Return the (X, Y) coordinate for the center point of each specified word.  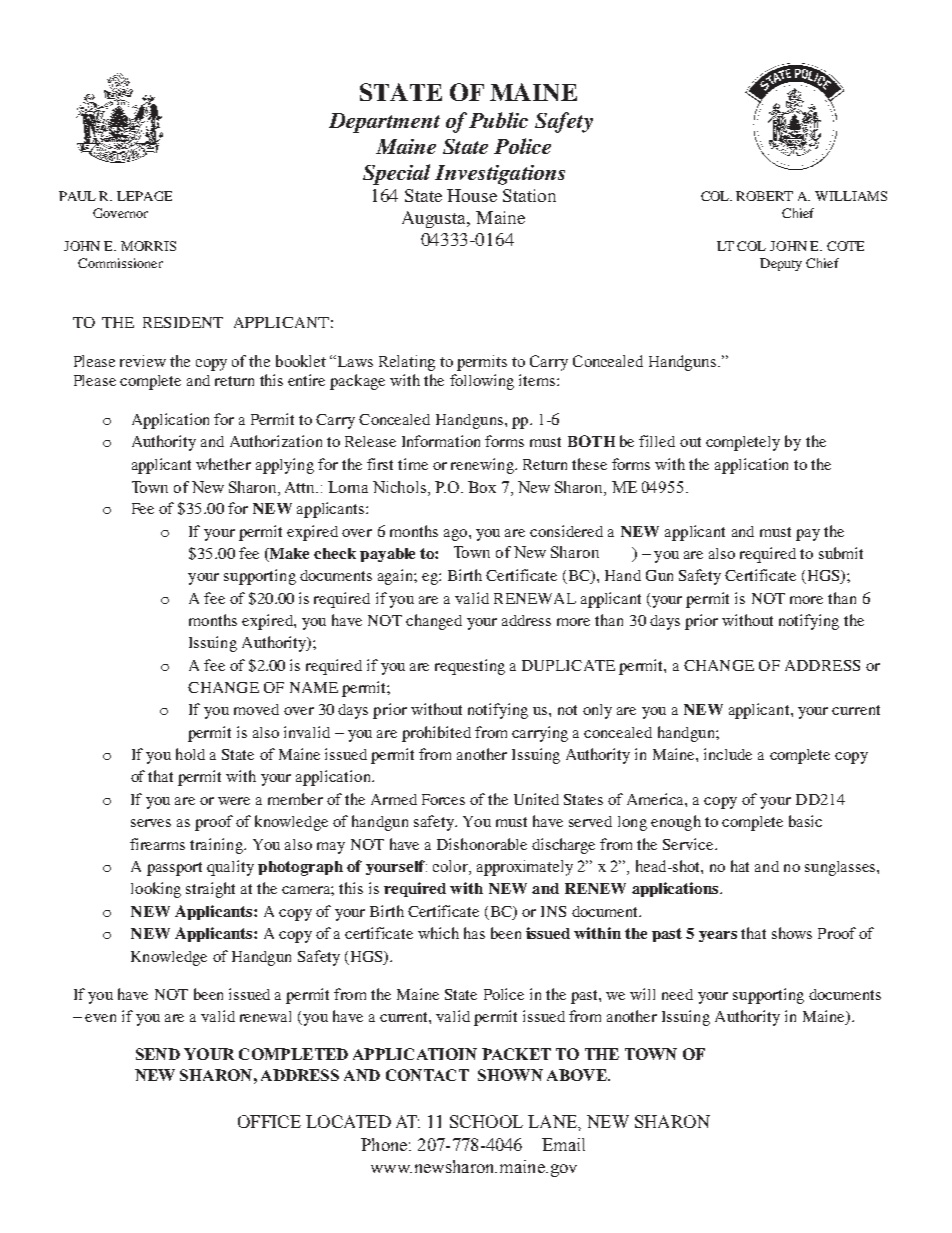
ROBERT (764, 196)
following (482, 382)
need (677, 994)
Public (498, 120)
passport (174, 869)
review (143, 361)
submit (841, 553)
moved (256, 709)
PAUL (77, 196)
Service (689, 844)
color (451, 867)
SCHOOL (486, 1121)
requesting (470, 667)
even (100, 1018)
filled (657, 441)
